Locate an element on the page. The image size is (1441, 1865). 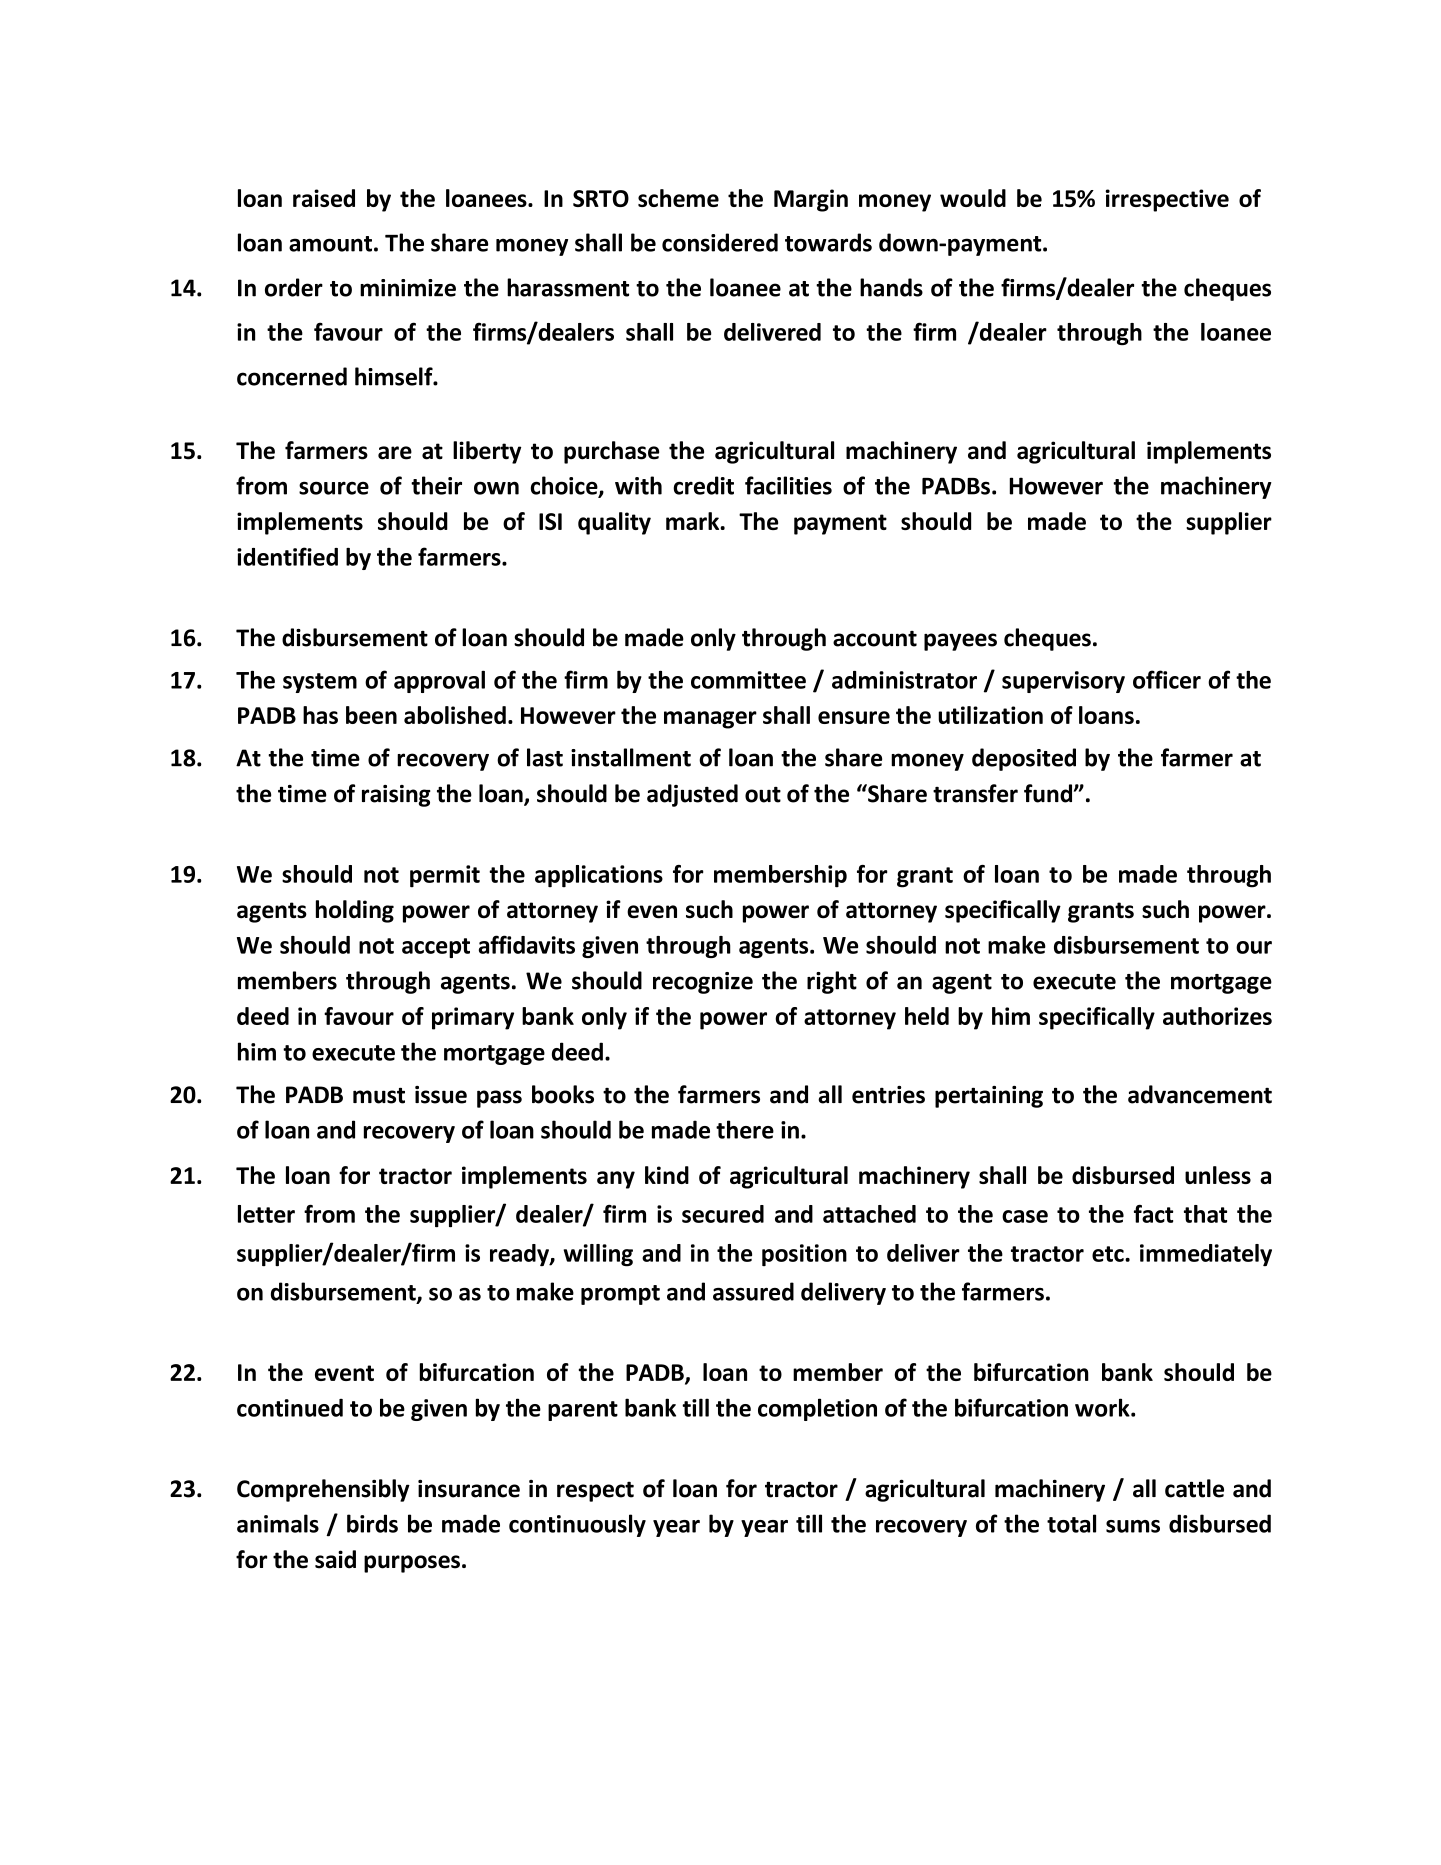
fund is located at coordinates (1049, 793).
